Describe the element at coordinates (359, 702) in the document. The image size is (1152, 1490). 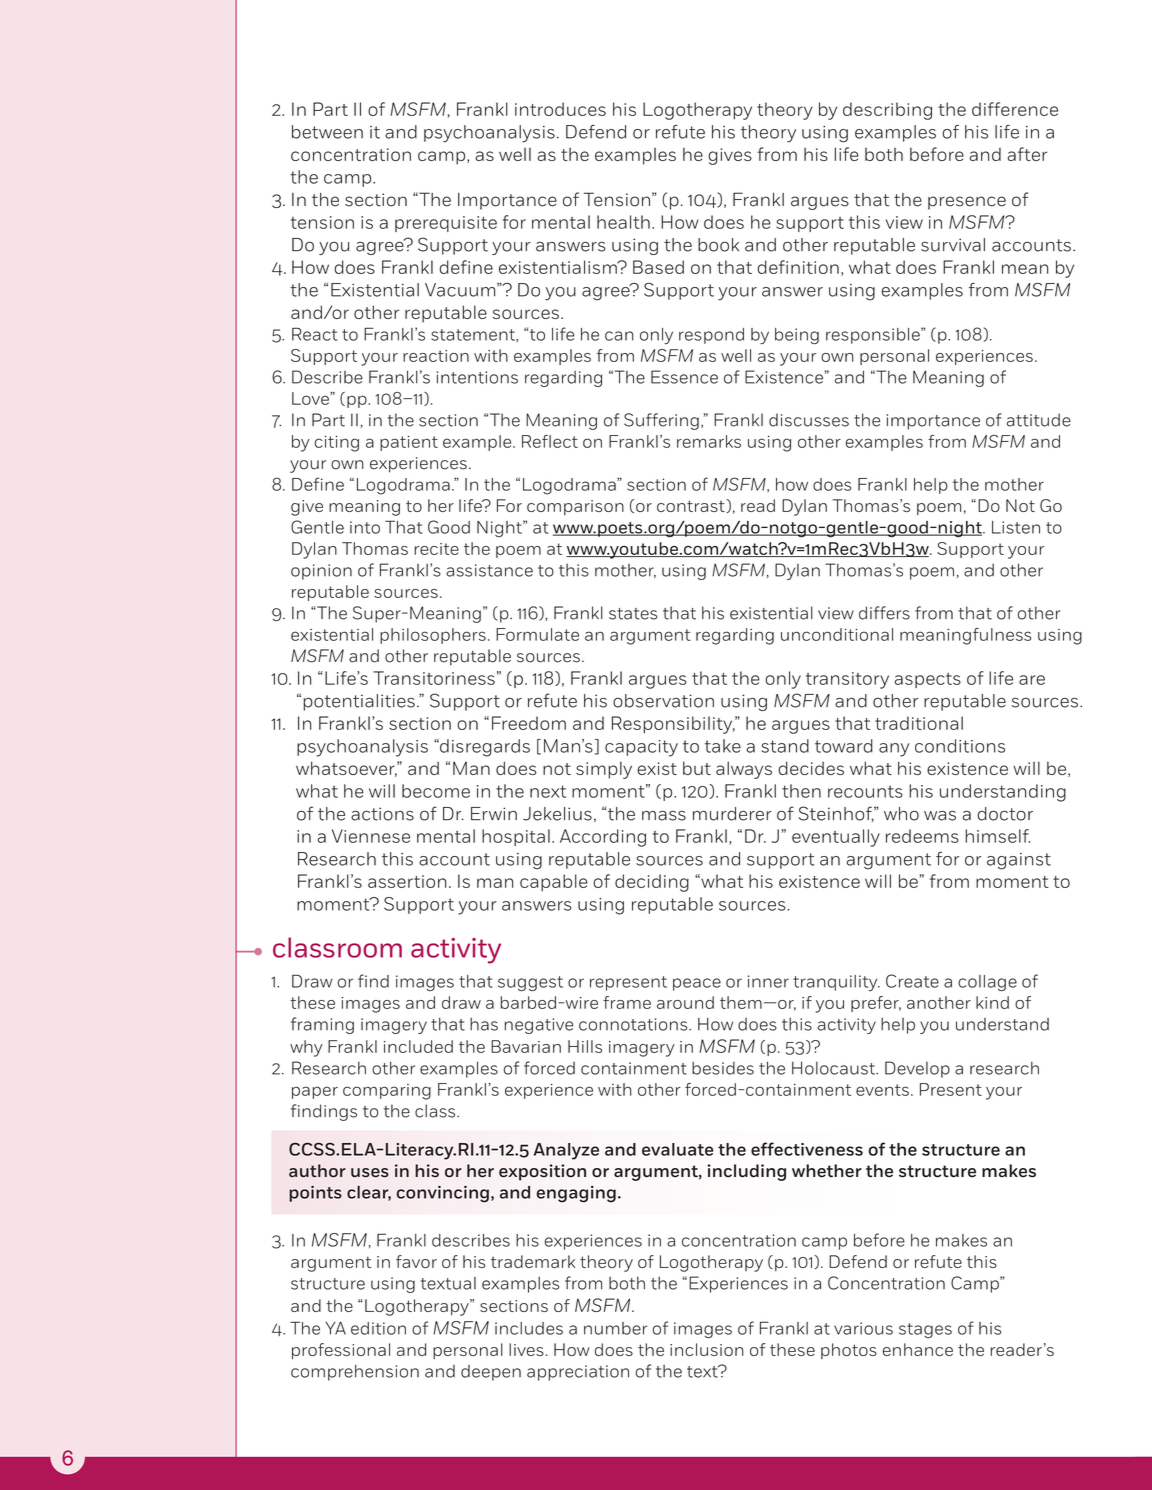
I see `potentialities` at that location.
